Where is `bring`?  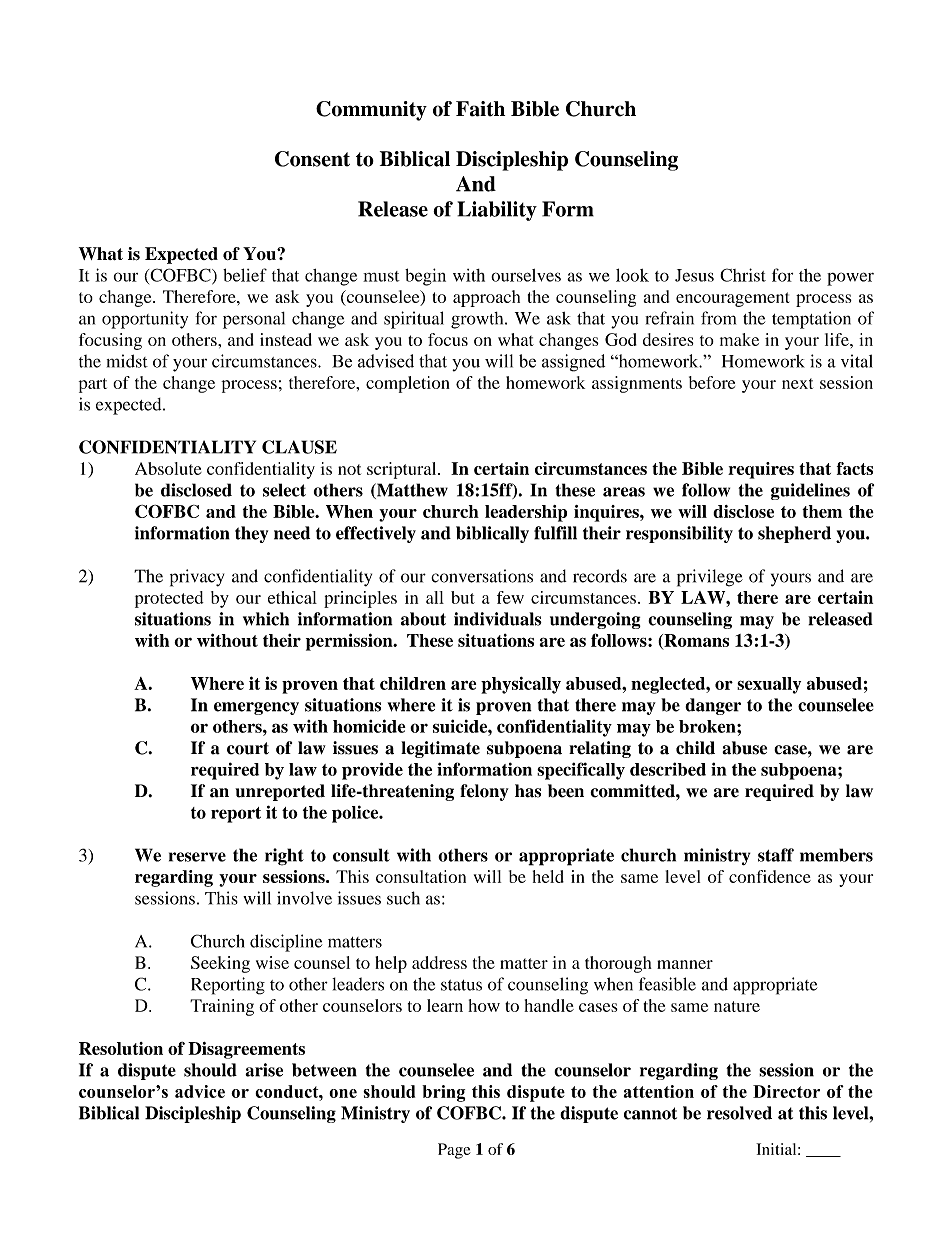 bring is located at coordinates (443, 1093).
